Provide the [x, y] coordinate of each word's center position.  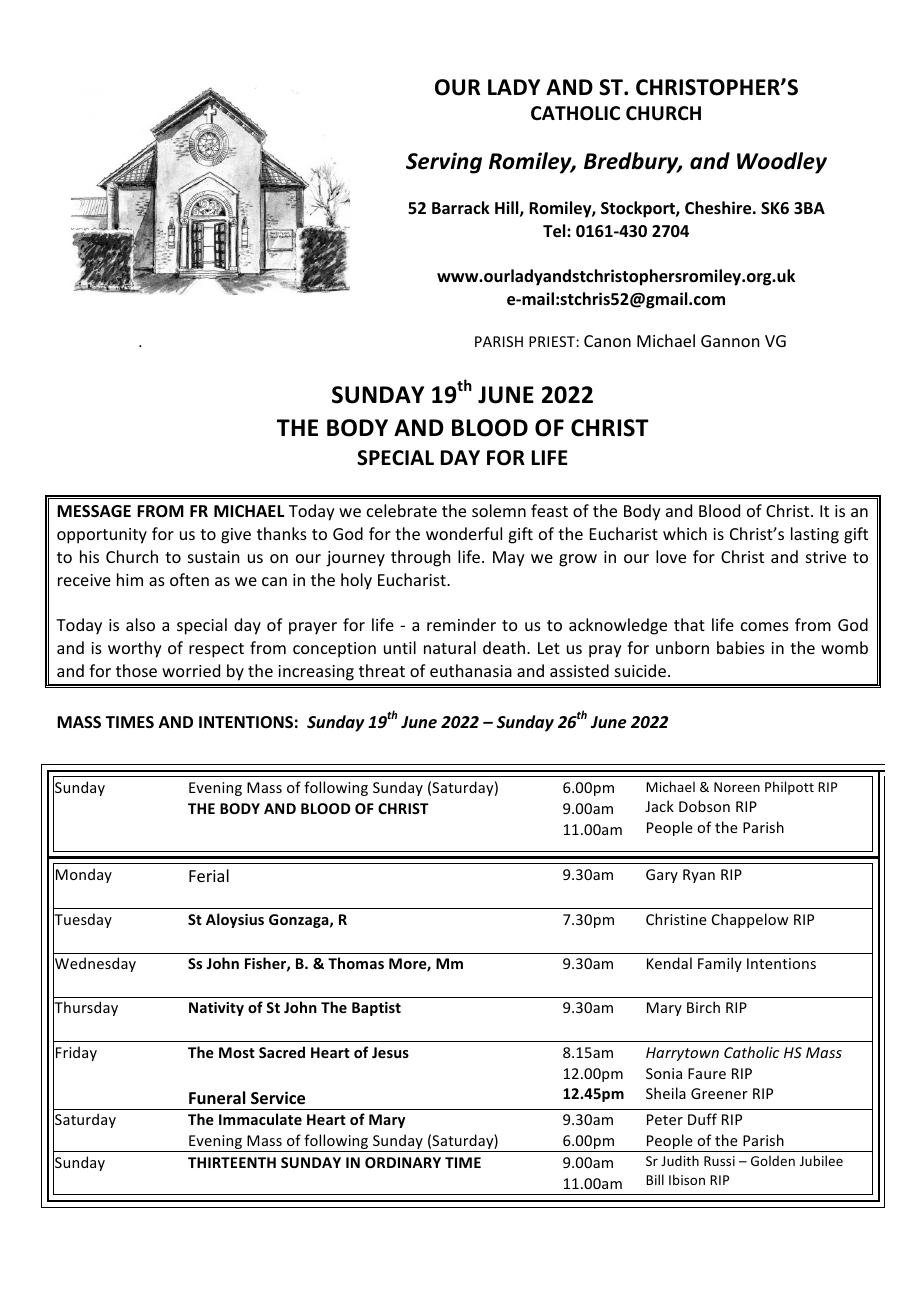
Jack [659, 806]
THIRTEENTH [232, 1162]
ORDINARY [403, 1162]
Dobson [704, 806]
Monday [84, 875]
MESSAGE [94, 511]
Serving [444, 163]
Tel [555, 231]
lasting [815, 535]
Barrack [461, 207]
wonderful [464, 533]
